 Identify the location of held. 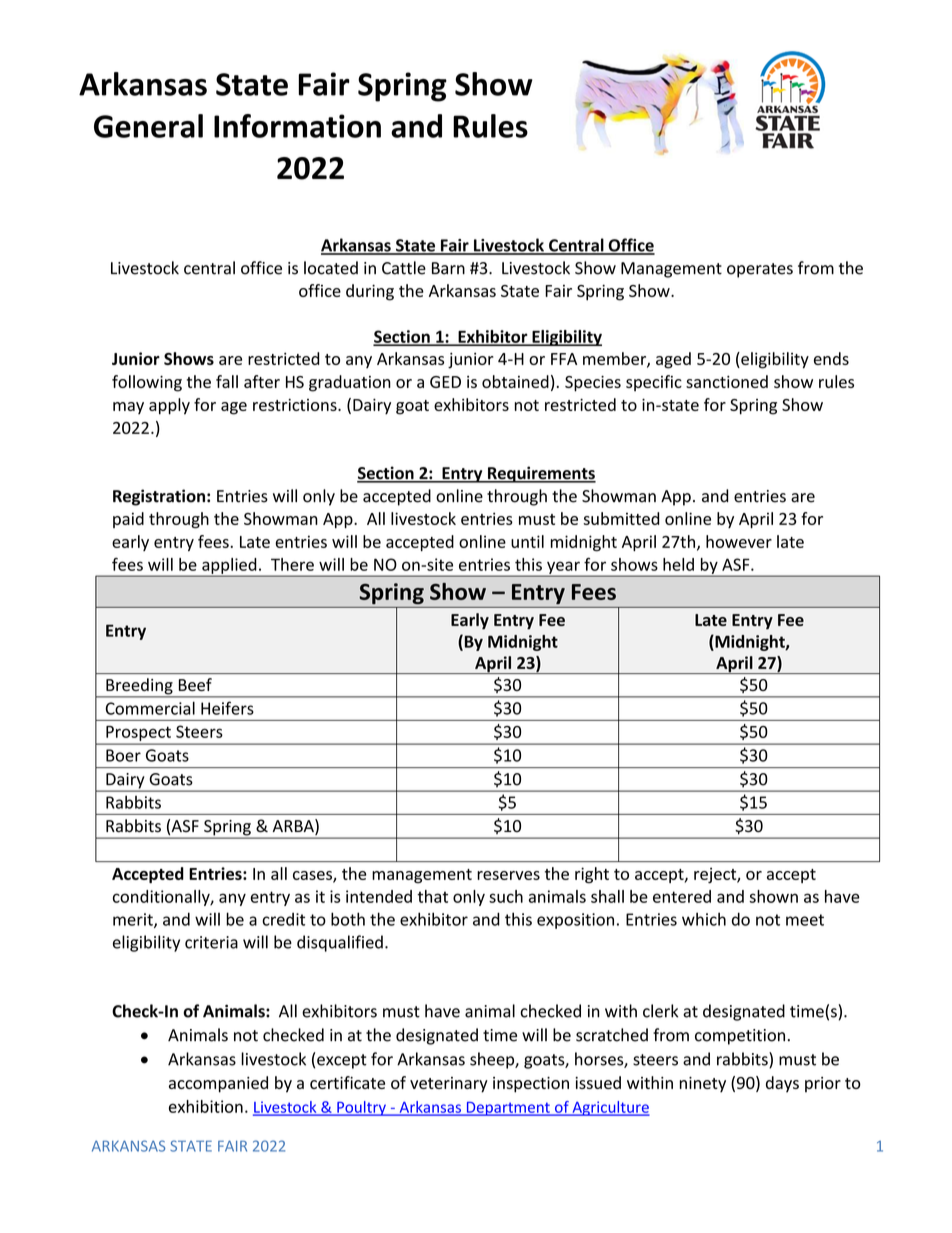
(678, 564).
